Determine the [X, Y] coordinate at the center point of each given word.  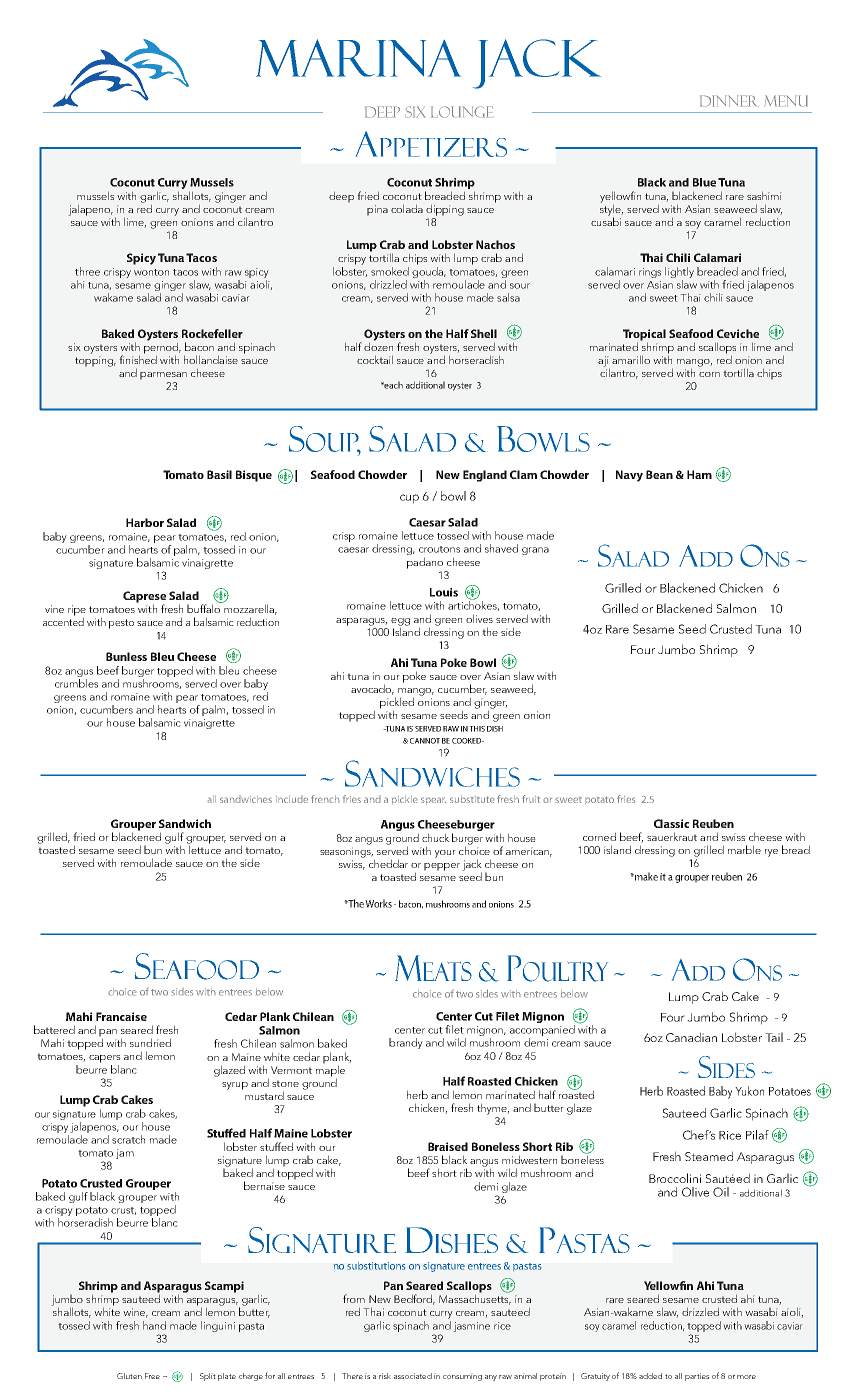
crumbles [76, 683]
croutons [439, 549]
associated [413, 1376]
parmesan [163, 376]
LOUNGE [462, 112]
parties [697, 1377]
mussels [95, 195]
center [410, 1030]
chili [713, 297]
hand [154, 1325]
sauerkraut [672, 836]
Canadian [691, 1037]
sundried [150, 1042]
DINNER [729, 101]
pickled [397, 704]
